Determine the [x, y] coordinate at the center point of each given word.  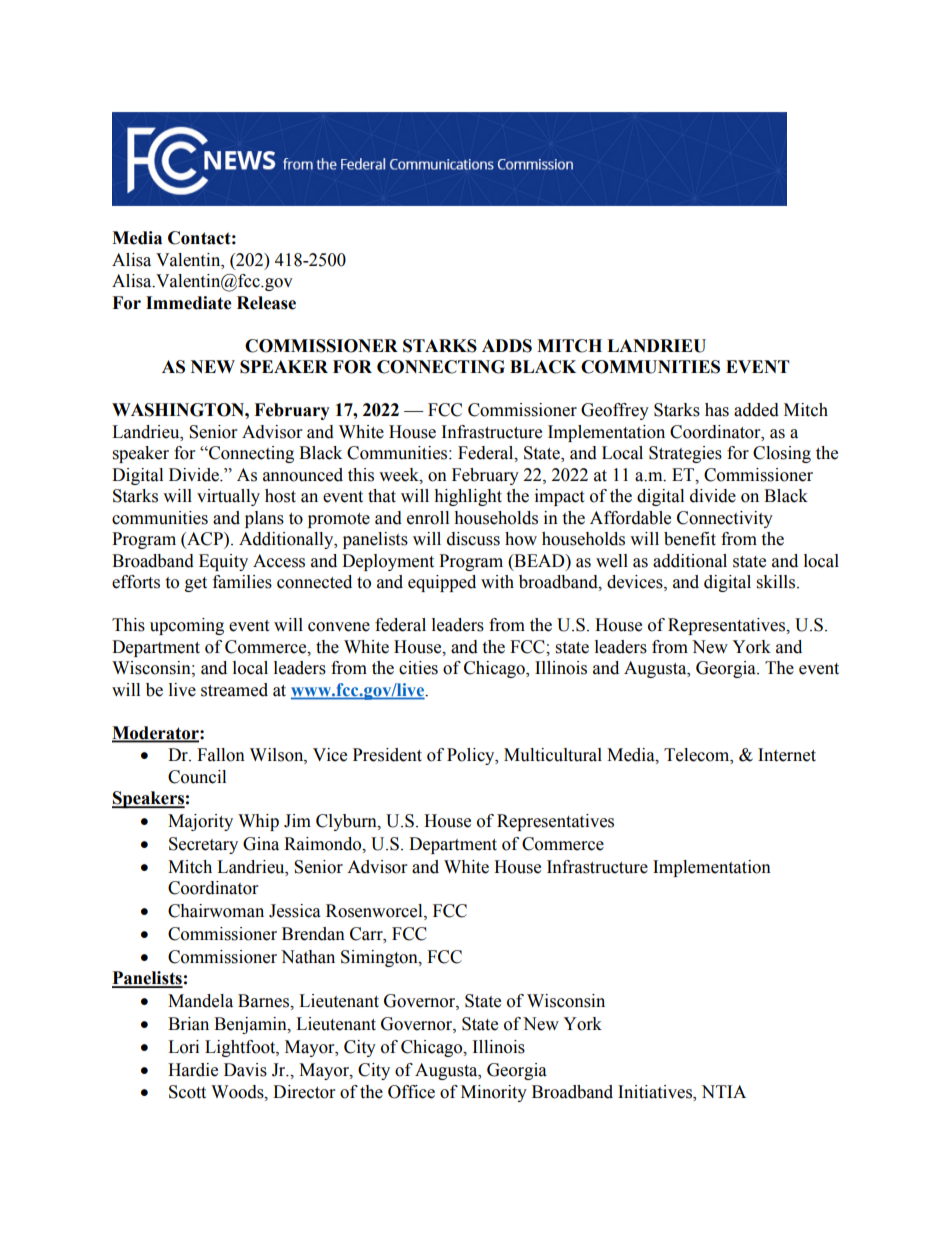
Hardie [193, 1070]
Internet [787, 755]
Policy [472, 756]
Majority [200, 822]
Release [266, 303]
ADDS [507, 346]
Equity [223, 562]
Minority [494, 1093]
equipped [442, 583]
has [717, 410]
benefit [690, 539]
